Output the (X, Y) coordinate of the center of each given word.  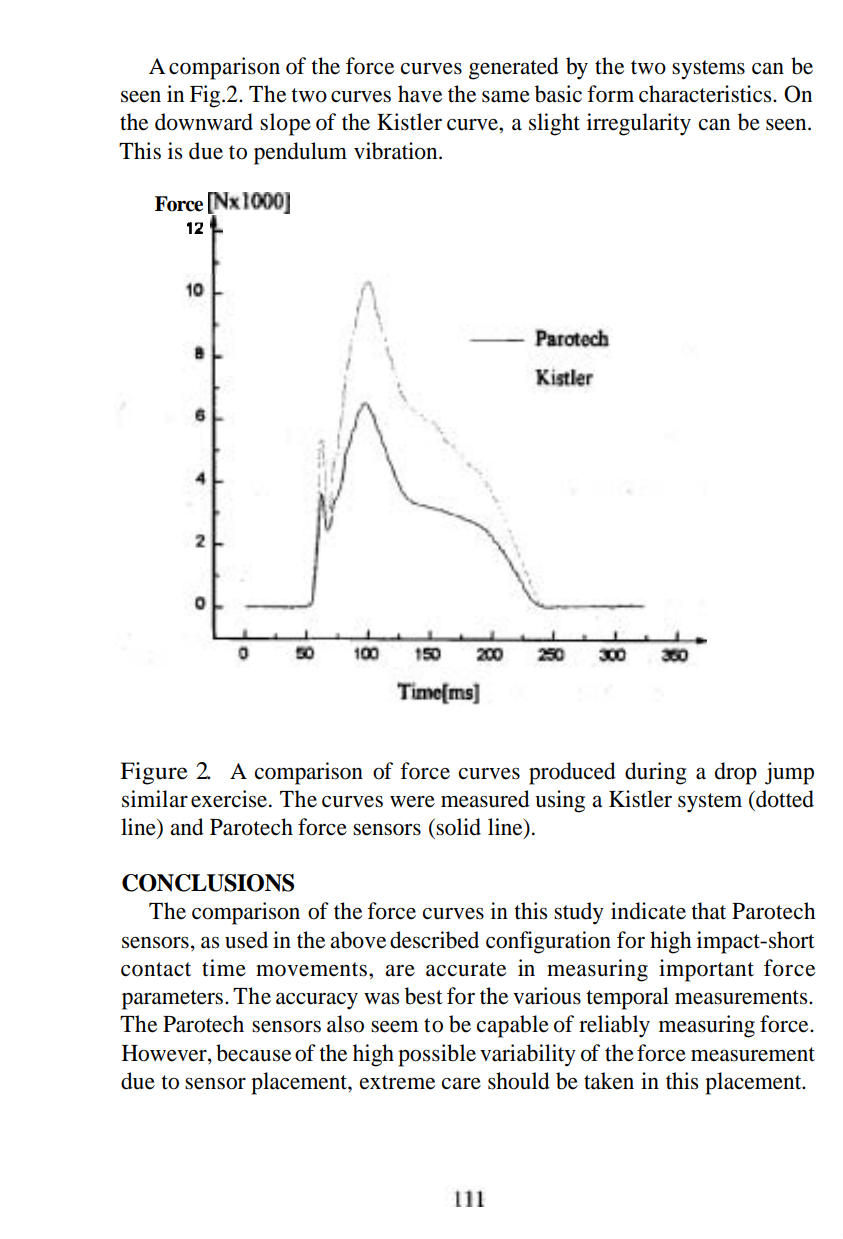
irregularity (639, 124)
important (706, 970)
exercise (230, 799)
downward (204, 122)
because (253, 1053)
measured (485, 799)
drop (736, 773)
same (506, 96)
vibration (397, 151)
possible (437, 1055)
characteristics (706, 94)
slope (285, 124)
